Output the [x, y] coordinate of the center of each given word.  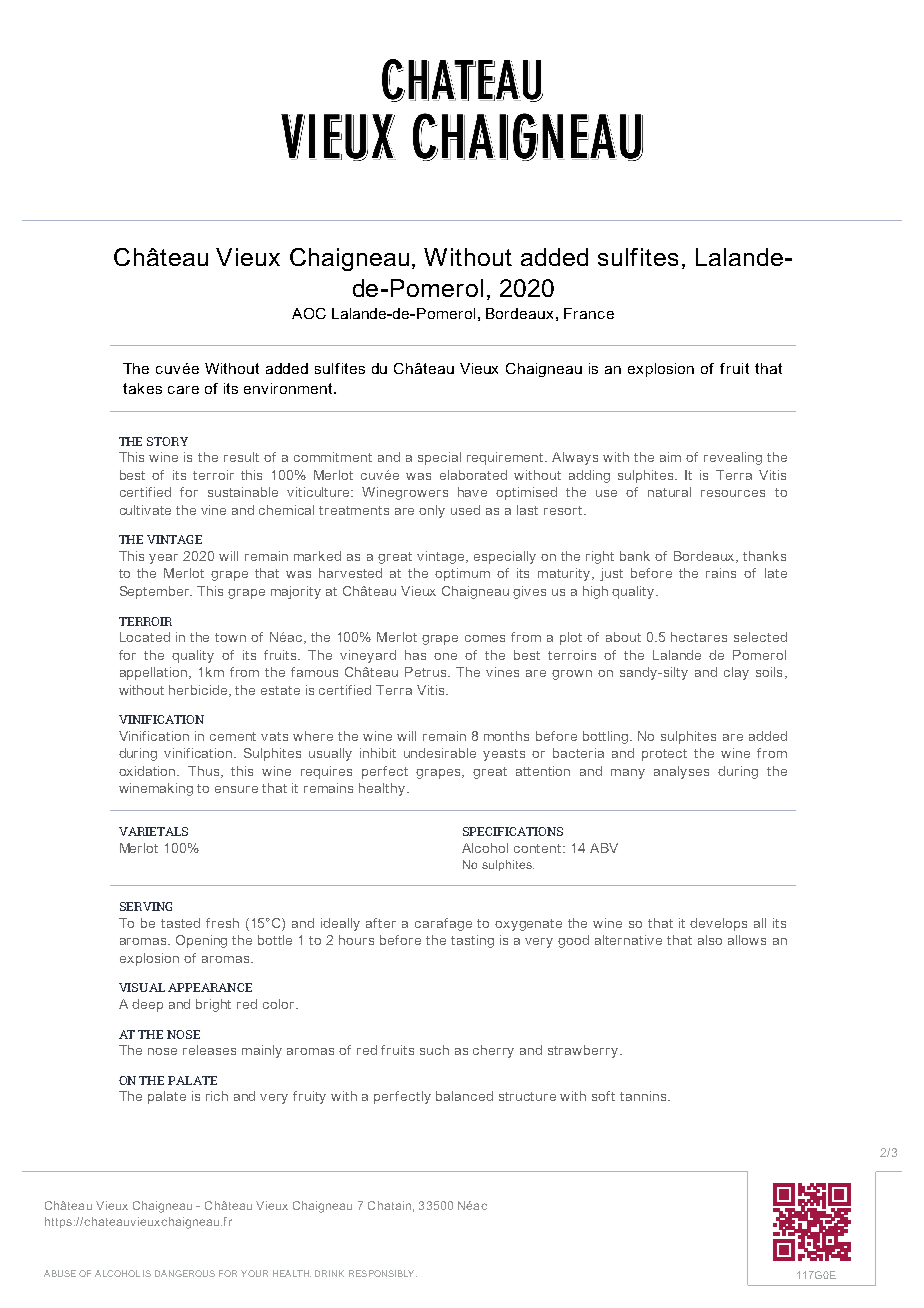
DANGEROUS [185, 1273]
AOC [309, 313]
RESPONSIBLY [383, 1273]
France [589, 313]
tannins [644, 1096]
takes [142, 388]
